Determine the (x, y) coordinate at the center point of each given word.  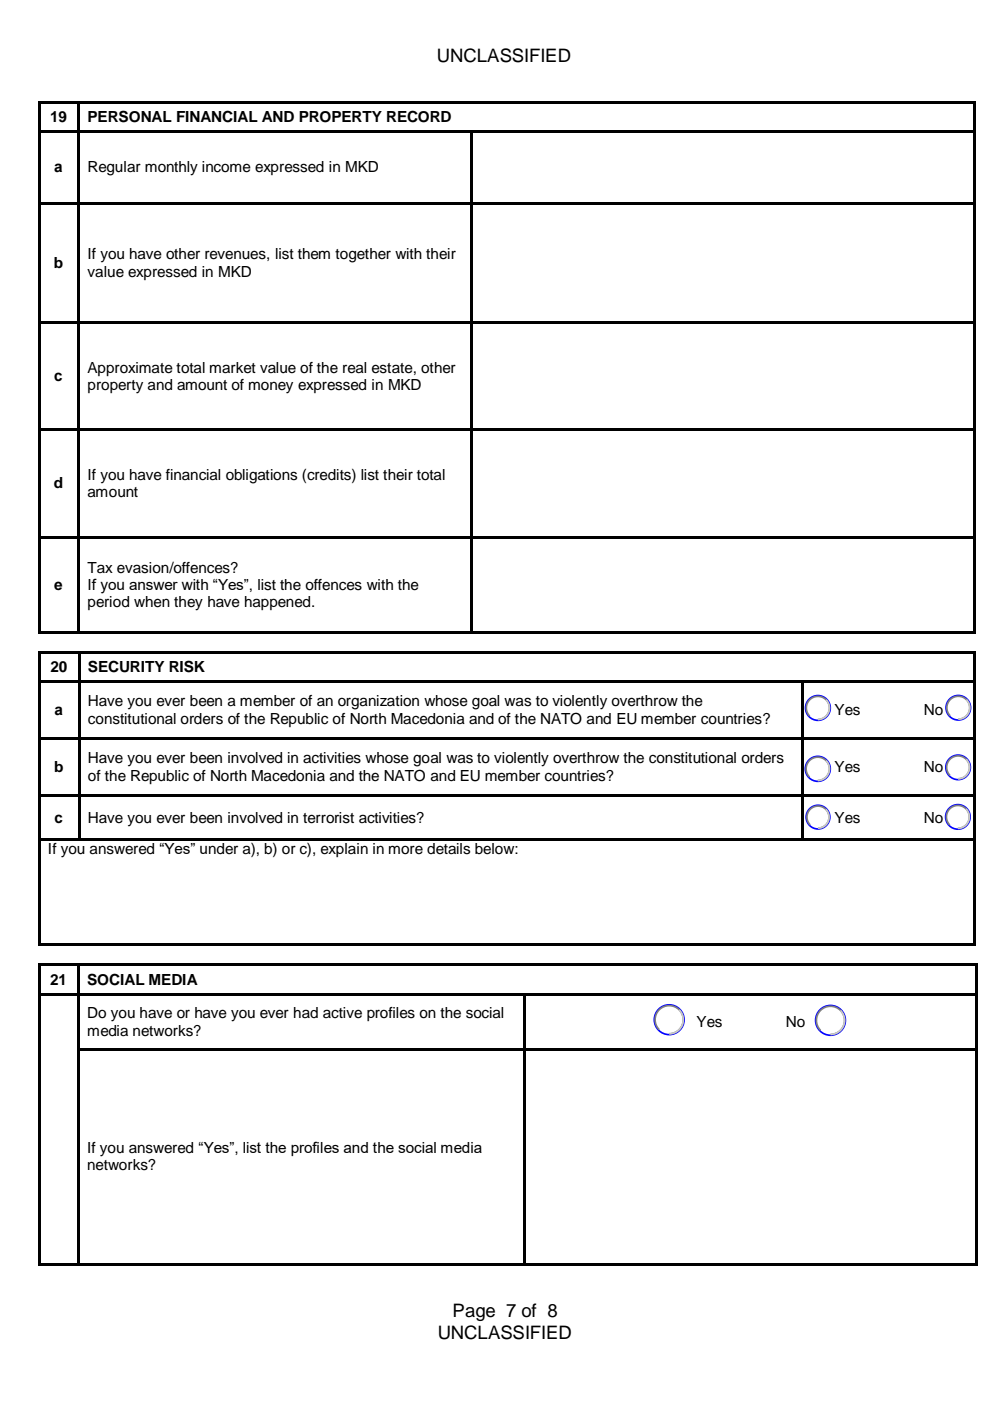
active (342, 1013)
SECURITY (126, 666)
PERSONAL (130, 116)
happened (279, 603)
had (306, 1012)
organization (378, 702)
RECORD (419, 116)
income (226, 167)
